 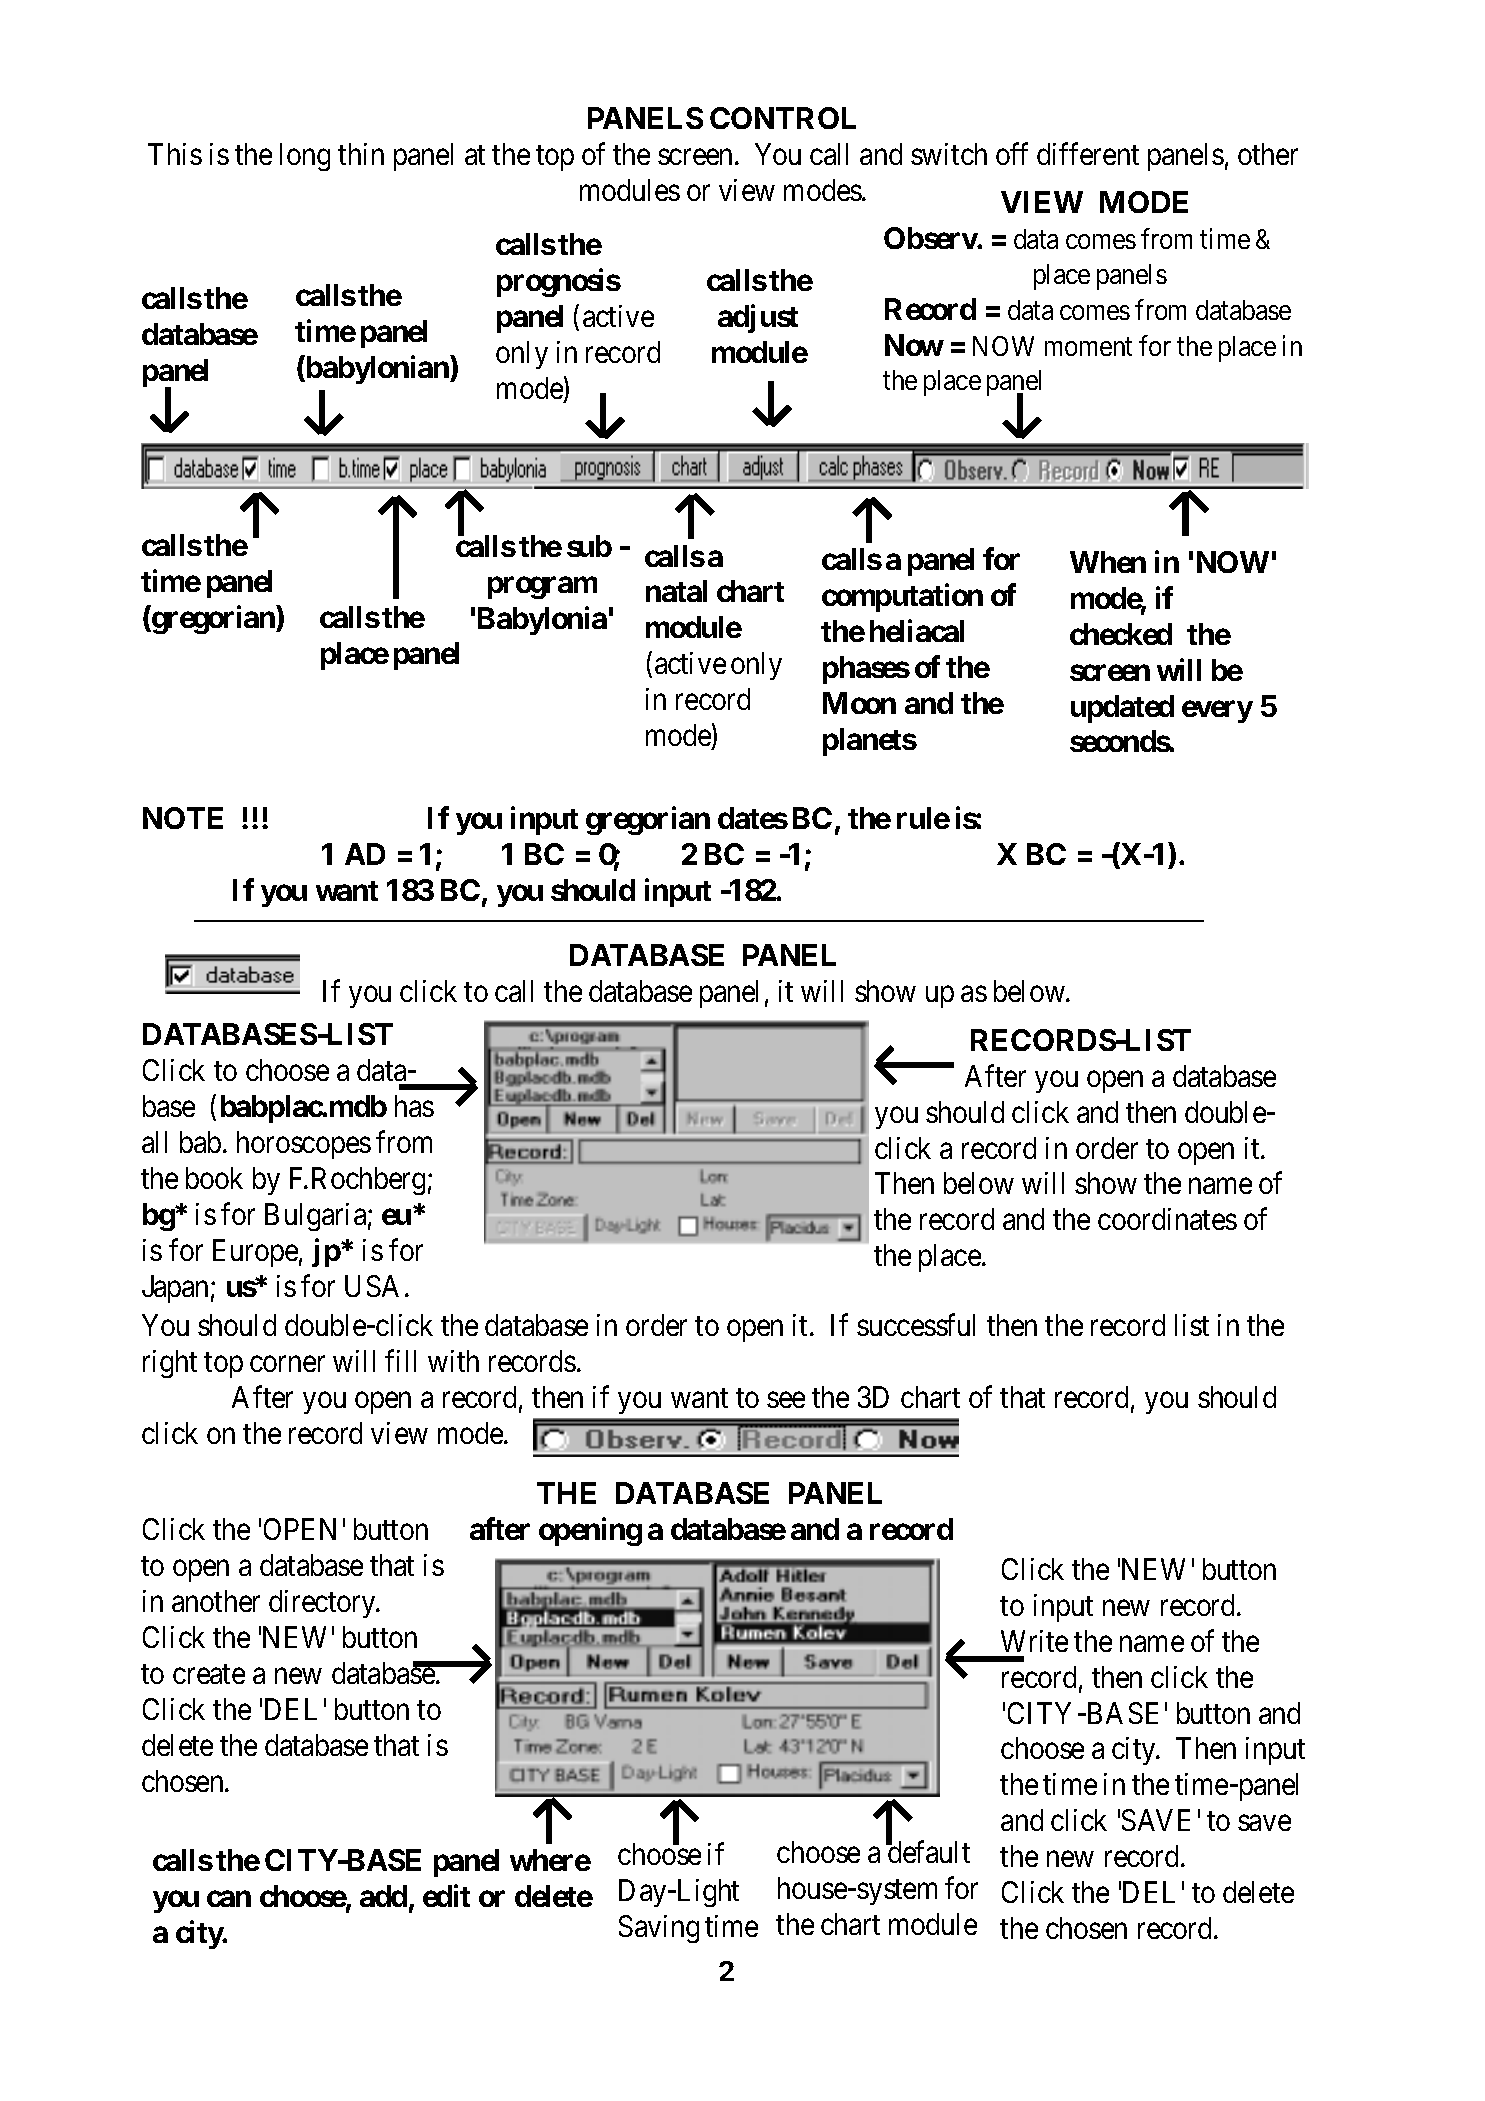 What do you see at coordinates (287, 1364) in the document?
I see `corner` at bounding box center [287, 1364].
